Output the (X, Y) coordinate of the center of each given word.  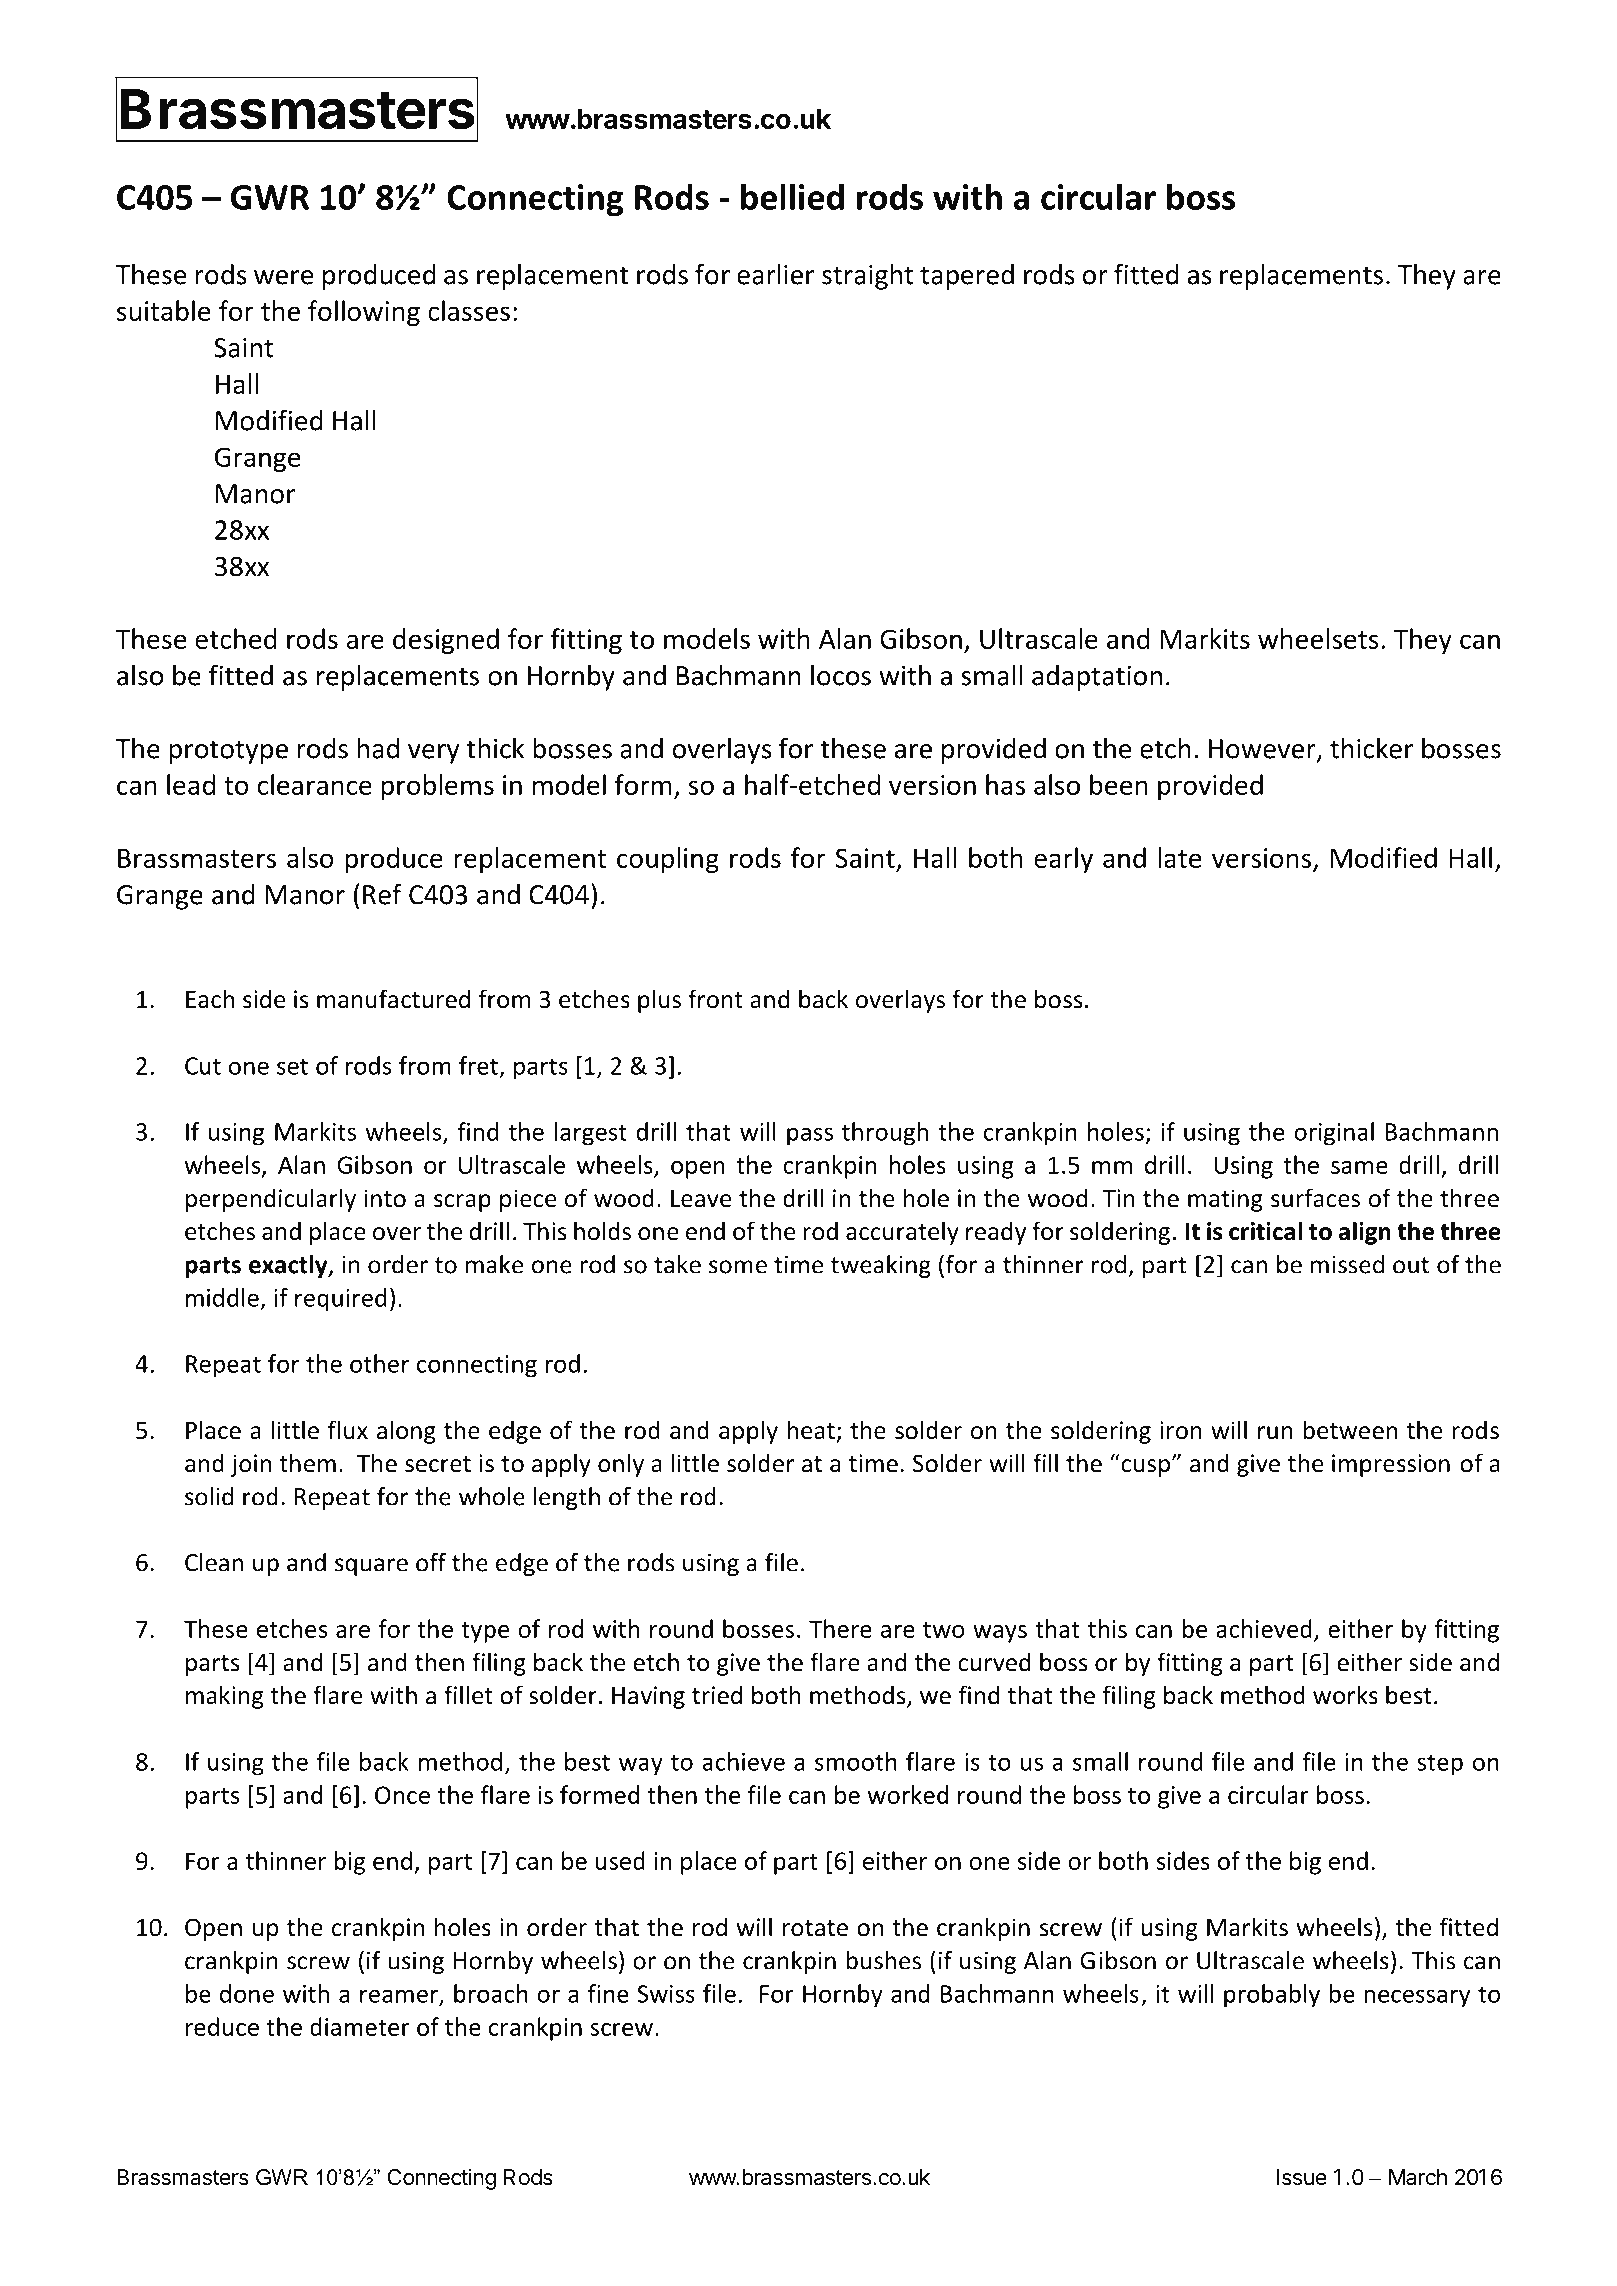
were (284, 277)
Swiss (666, 1994)
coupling (668, 860)
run (1275, 1433)
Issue (1301, 2177)
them (307, 1463)
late (1180, 857)
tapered (967, 277)
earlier (775, 274)
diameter (360, 2026)
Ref (382, 894)
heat (811, 1430)
